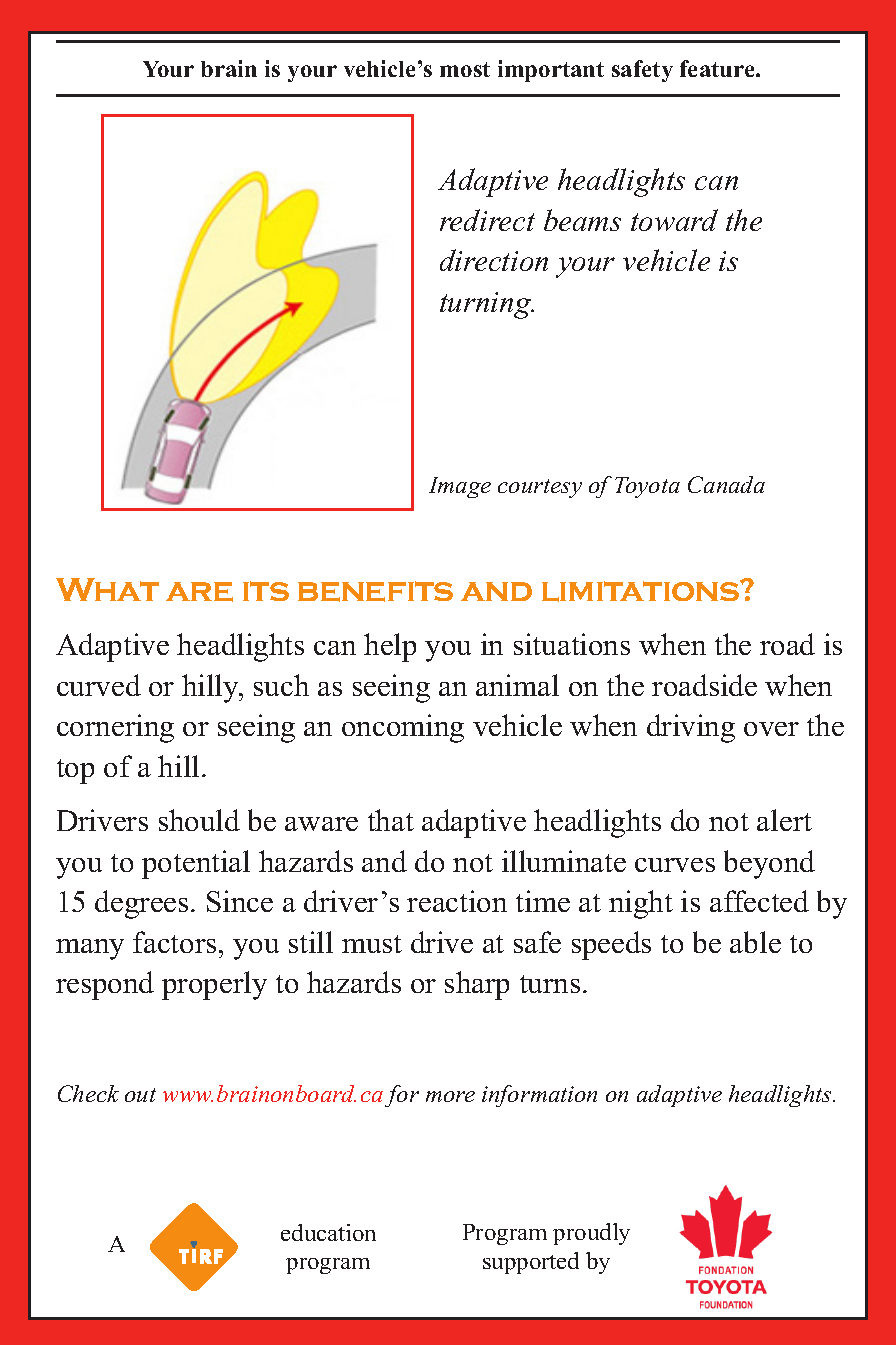 The image size is (896, 1345). I want to click on feature, so click(718, 68).
